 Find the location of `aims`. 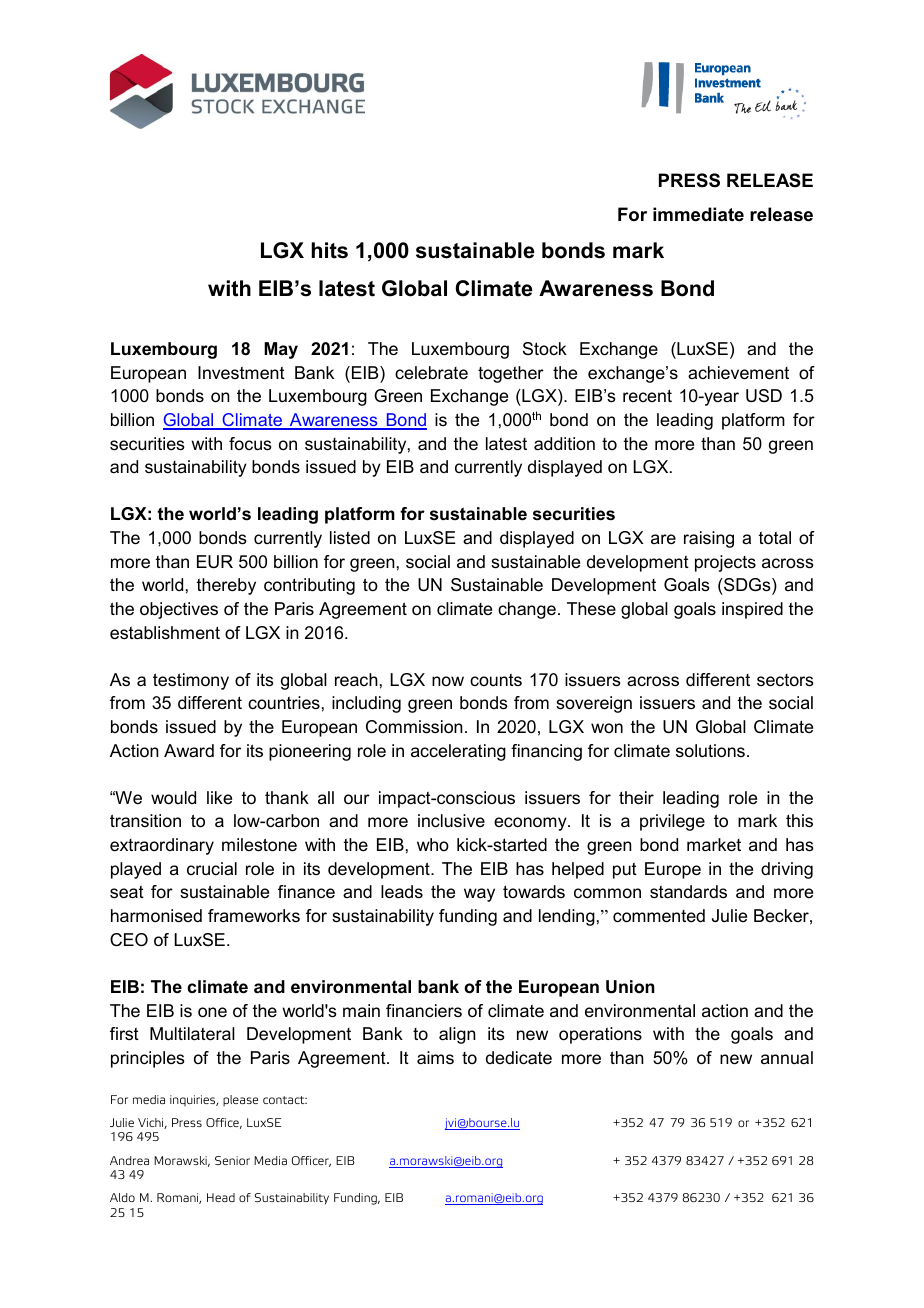

aims is located at coordinates (435, 1057).
